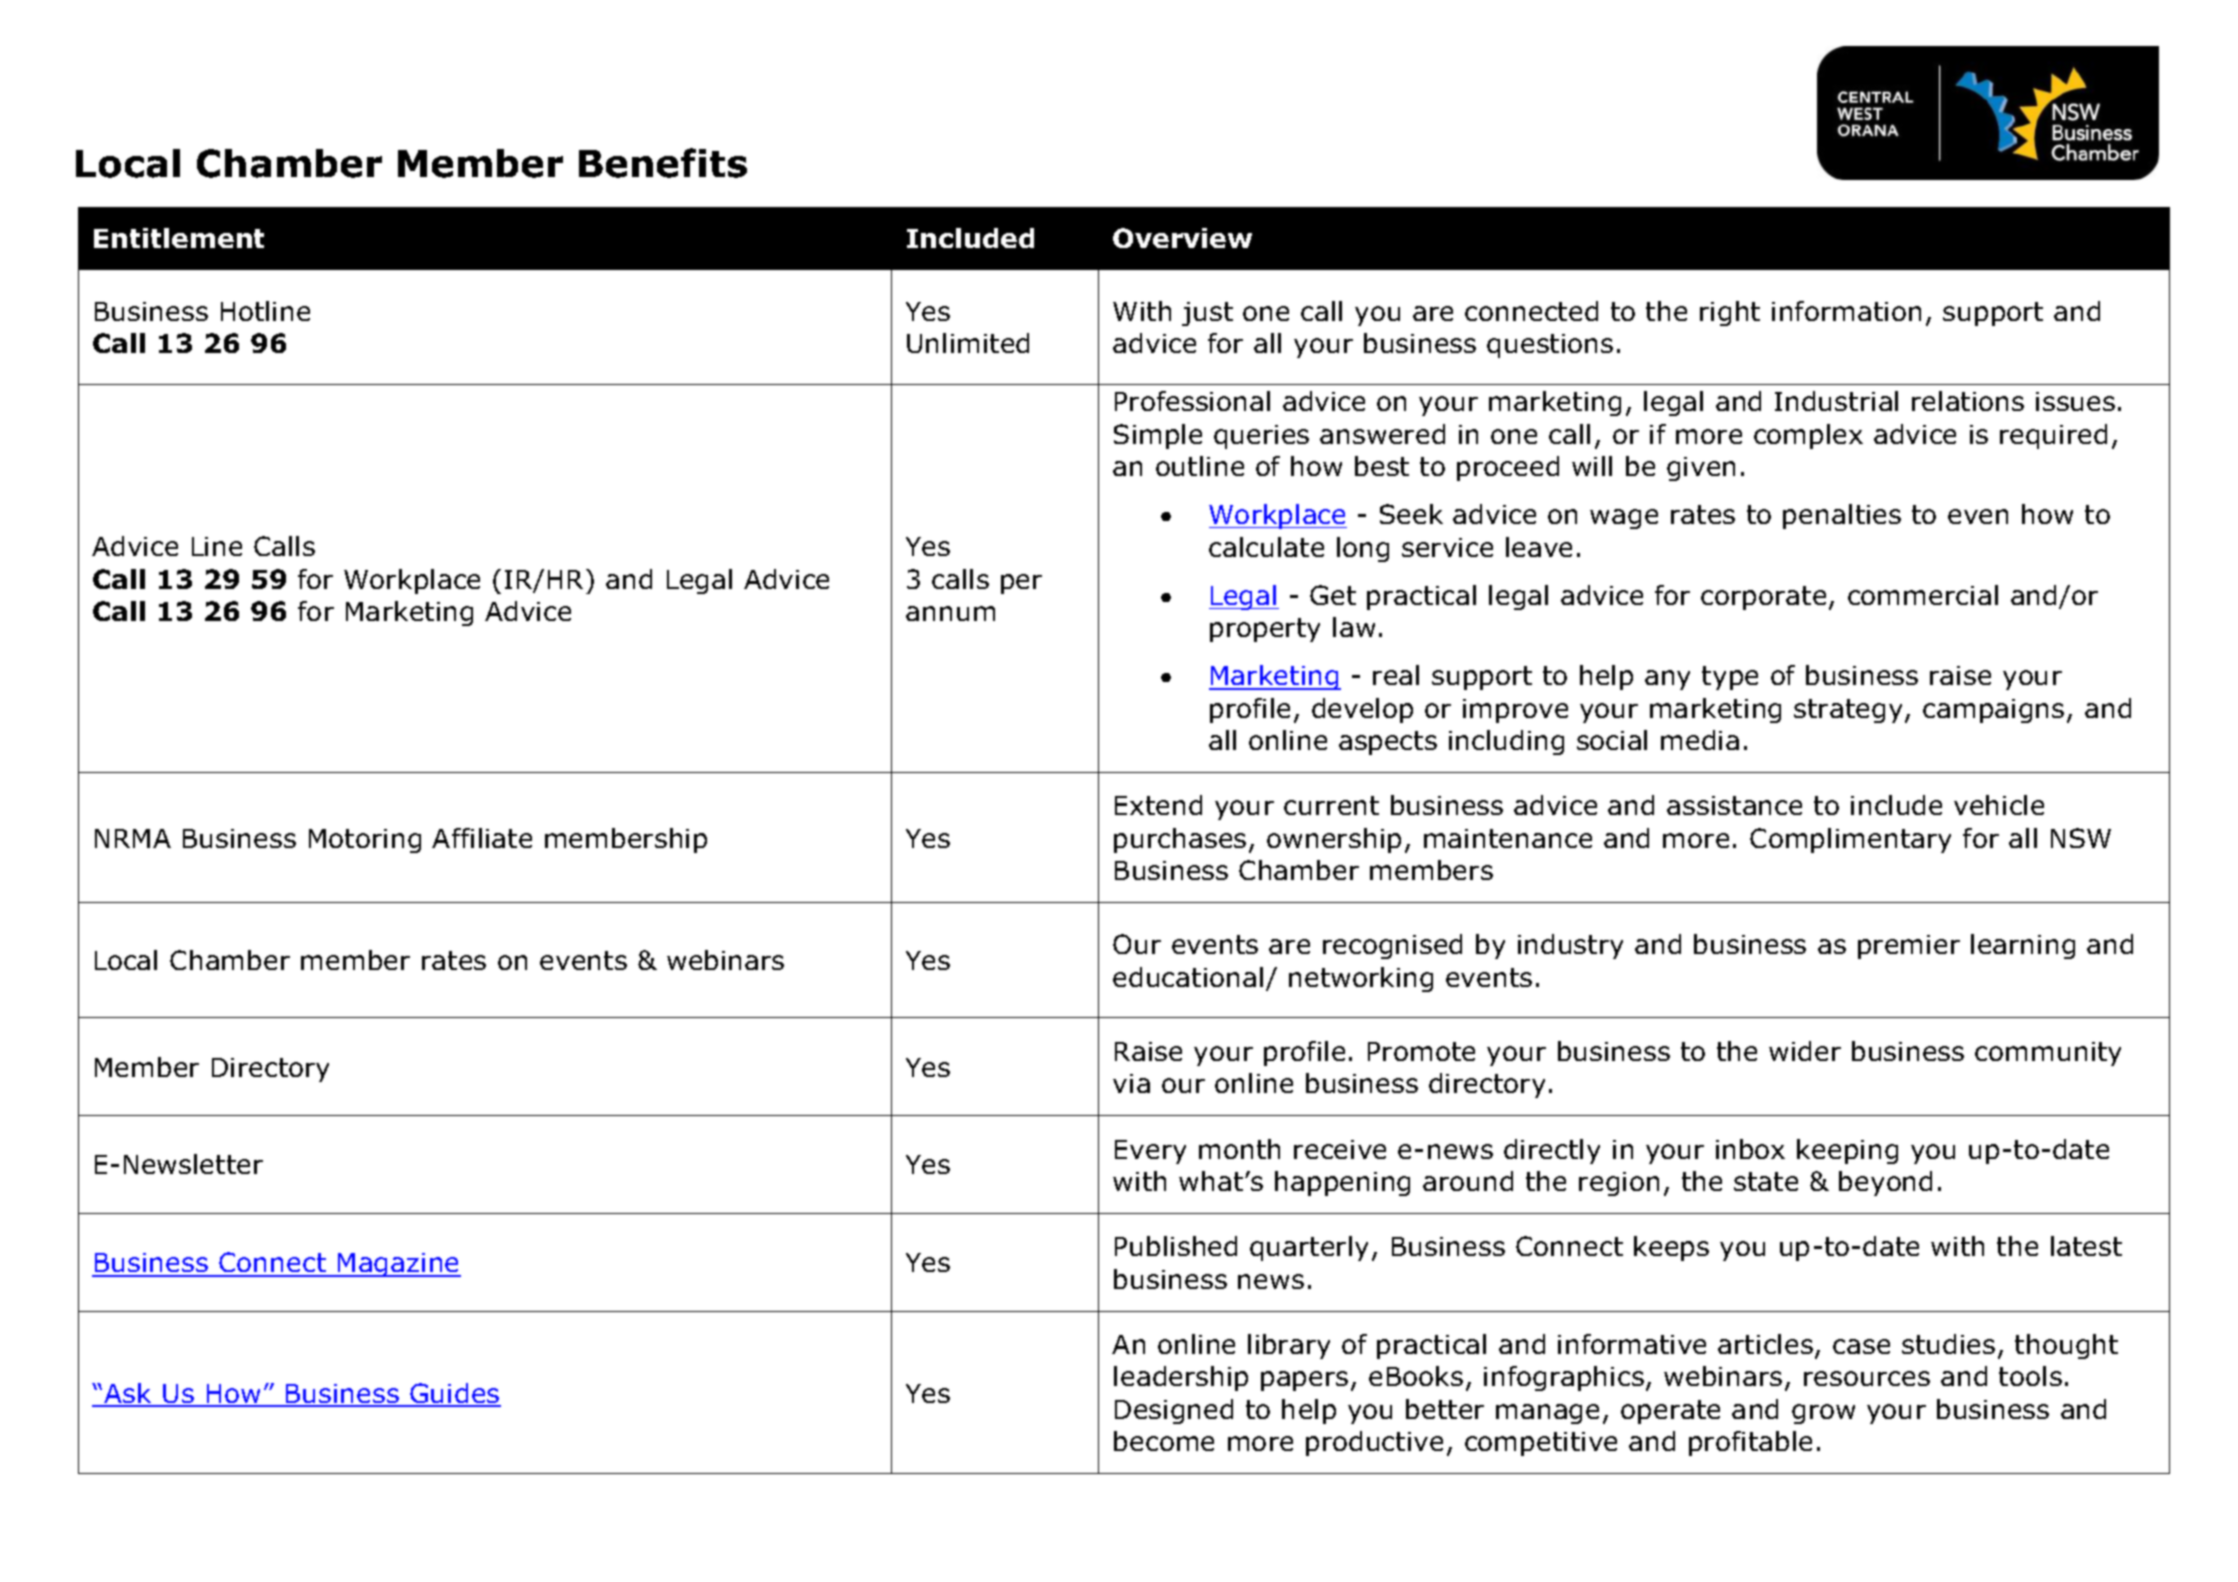  Describe the element at coordinates (1265, 630) in the screenshot. I see `property` at that location.
